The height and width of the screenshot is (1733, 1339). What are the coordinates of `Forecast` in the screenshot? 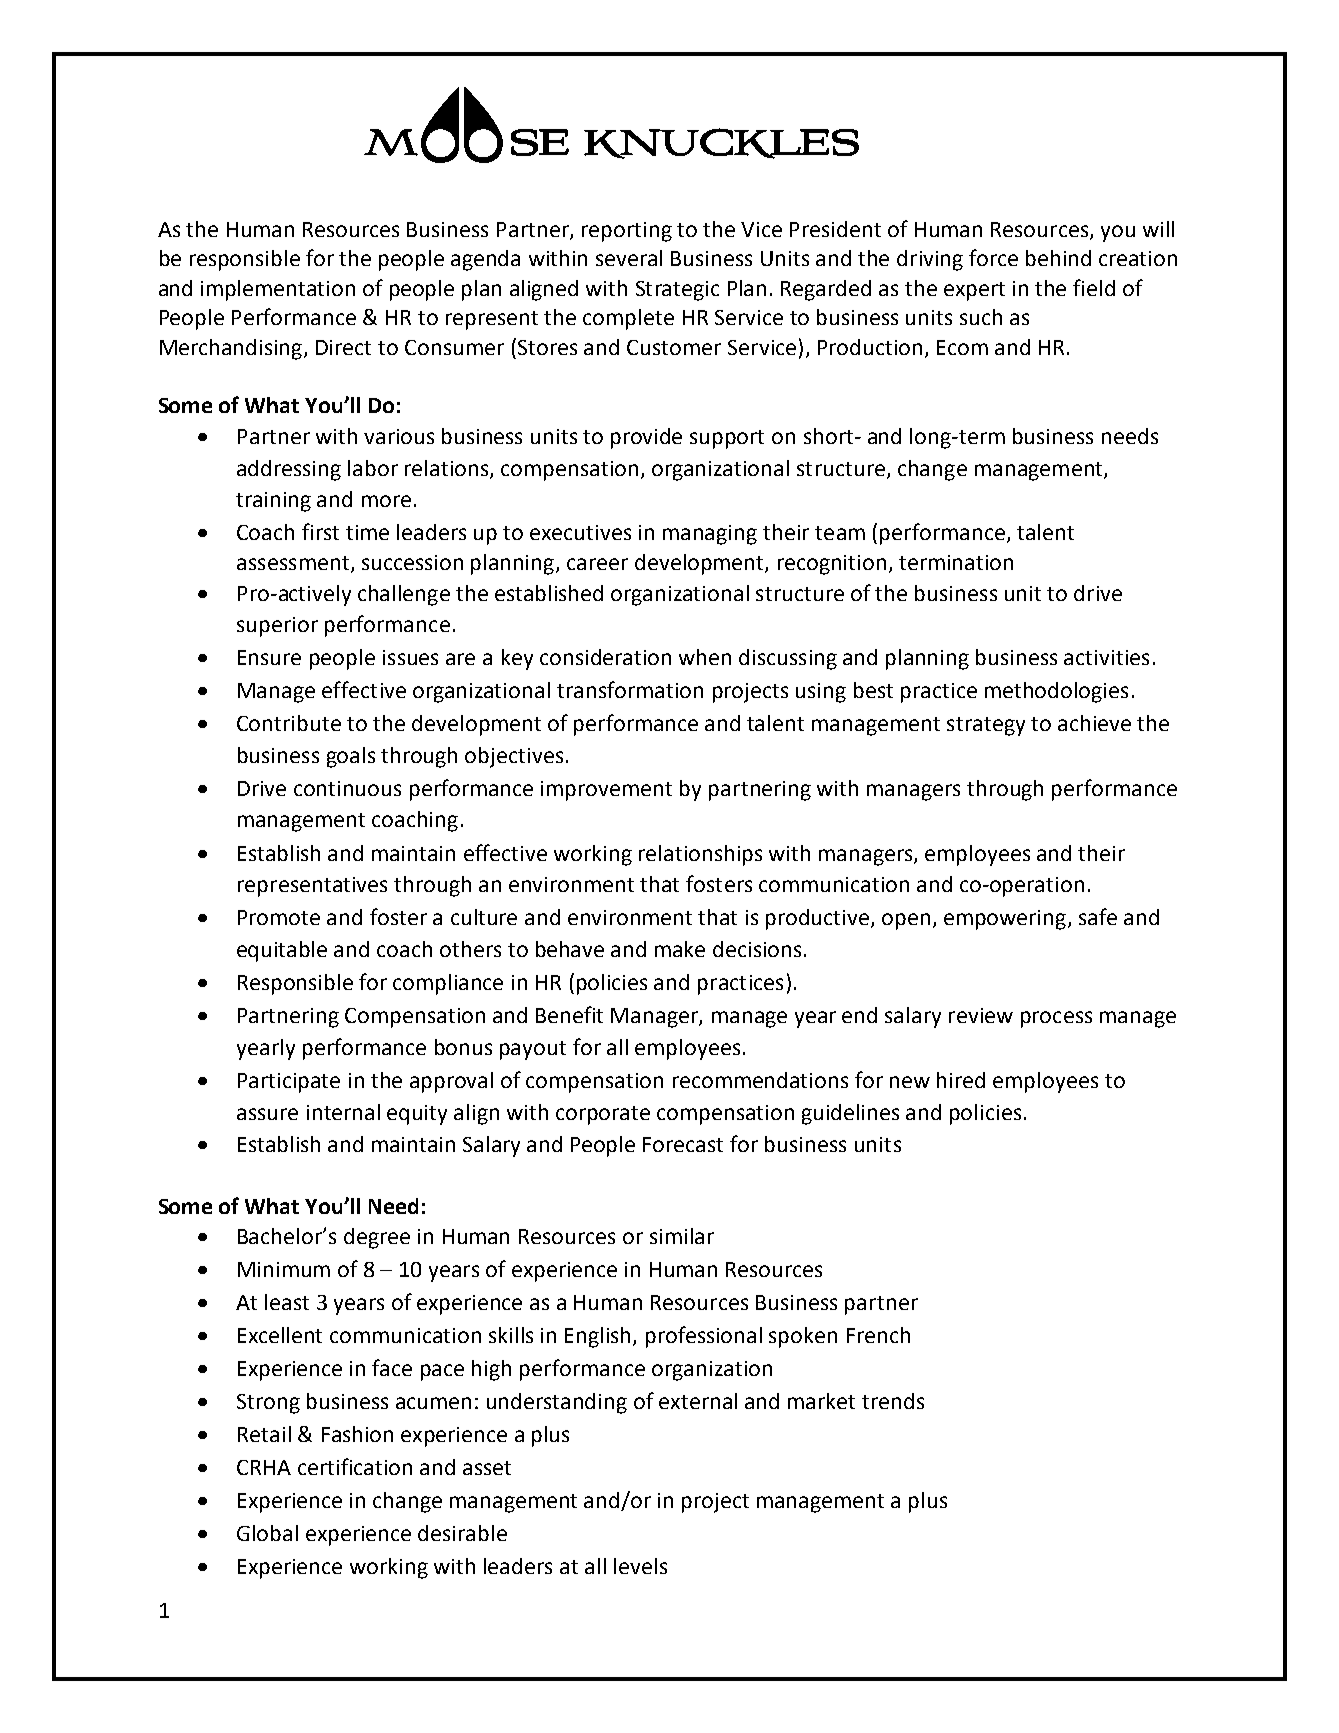 It's located at (683, 1144).
